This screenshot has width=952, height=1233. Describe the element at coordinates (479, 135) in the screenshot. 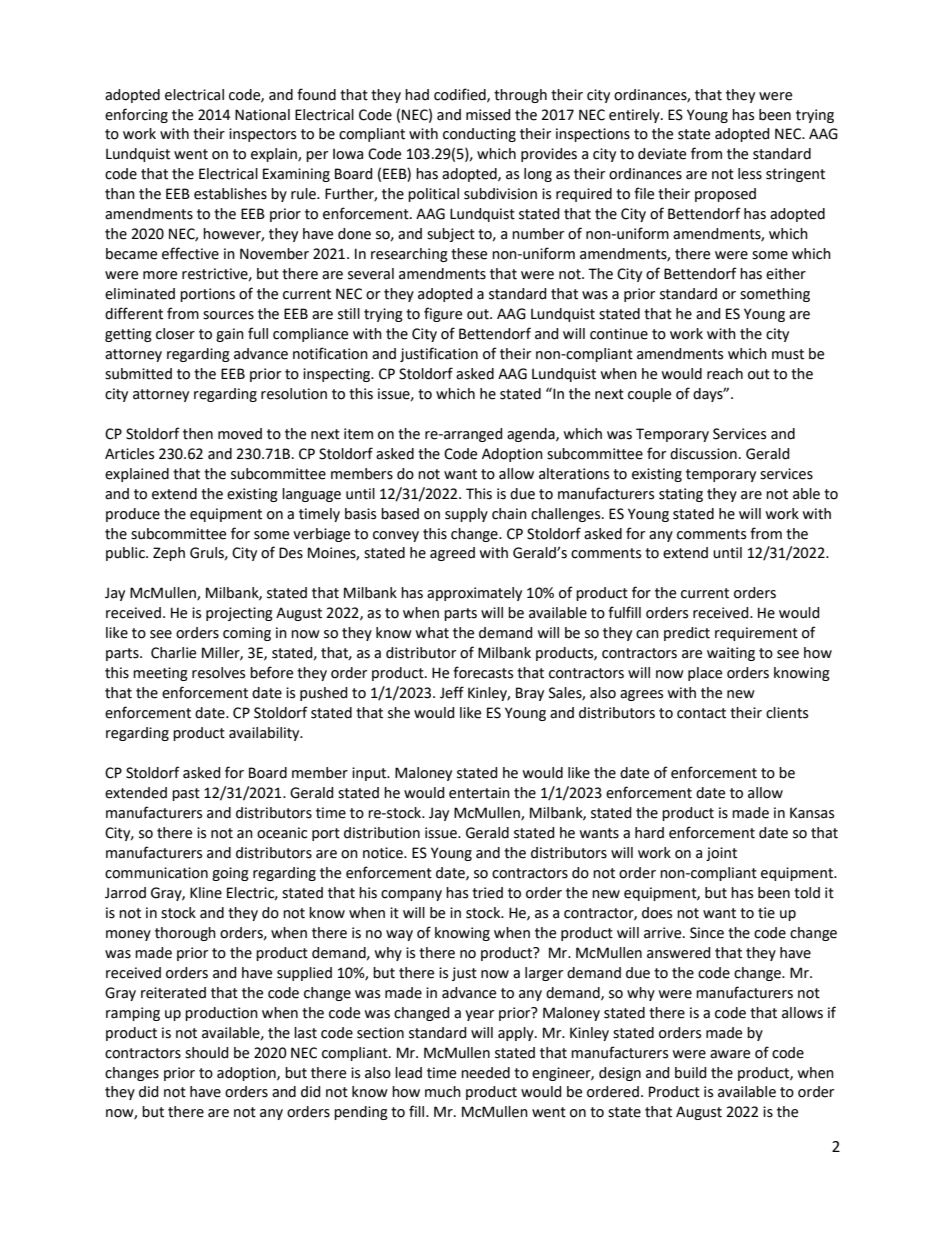

I see `conducting` at that location.
